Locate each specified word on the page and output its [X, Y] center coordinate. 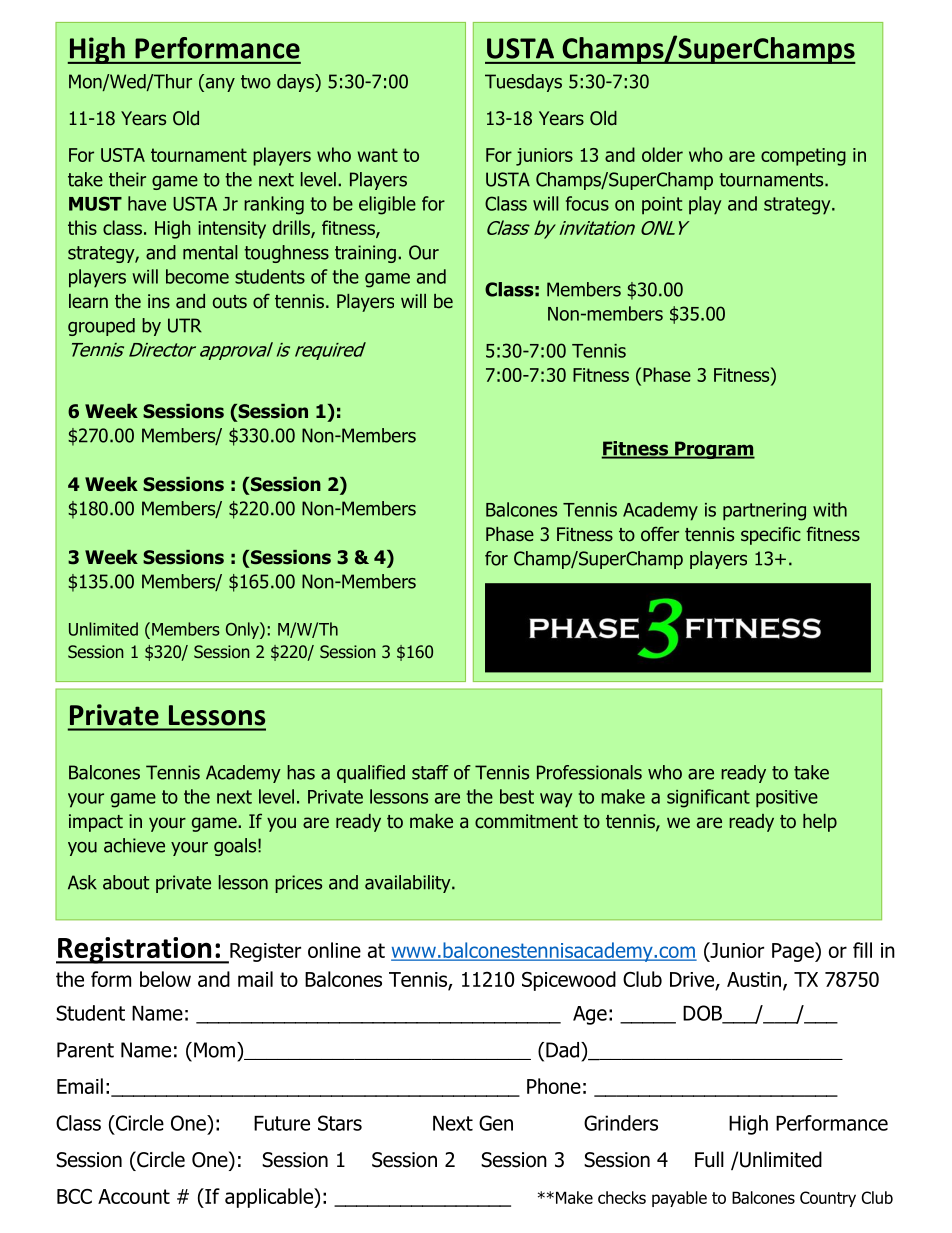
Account [134, 1196]
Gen [496, 1123]
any [219, 83]
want [378, 155]
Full [709, 1159]
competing [803, 157]
